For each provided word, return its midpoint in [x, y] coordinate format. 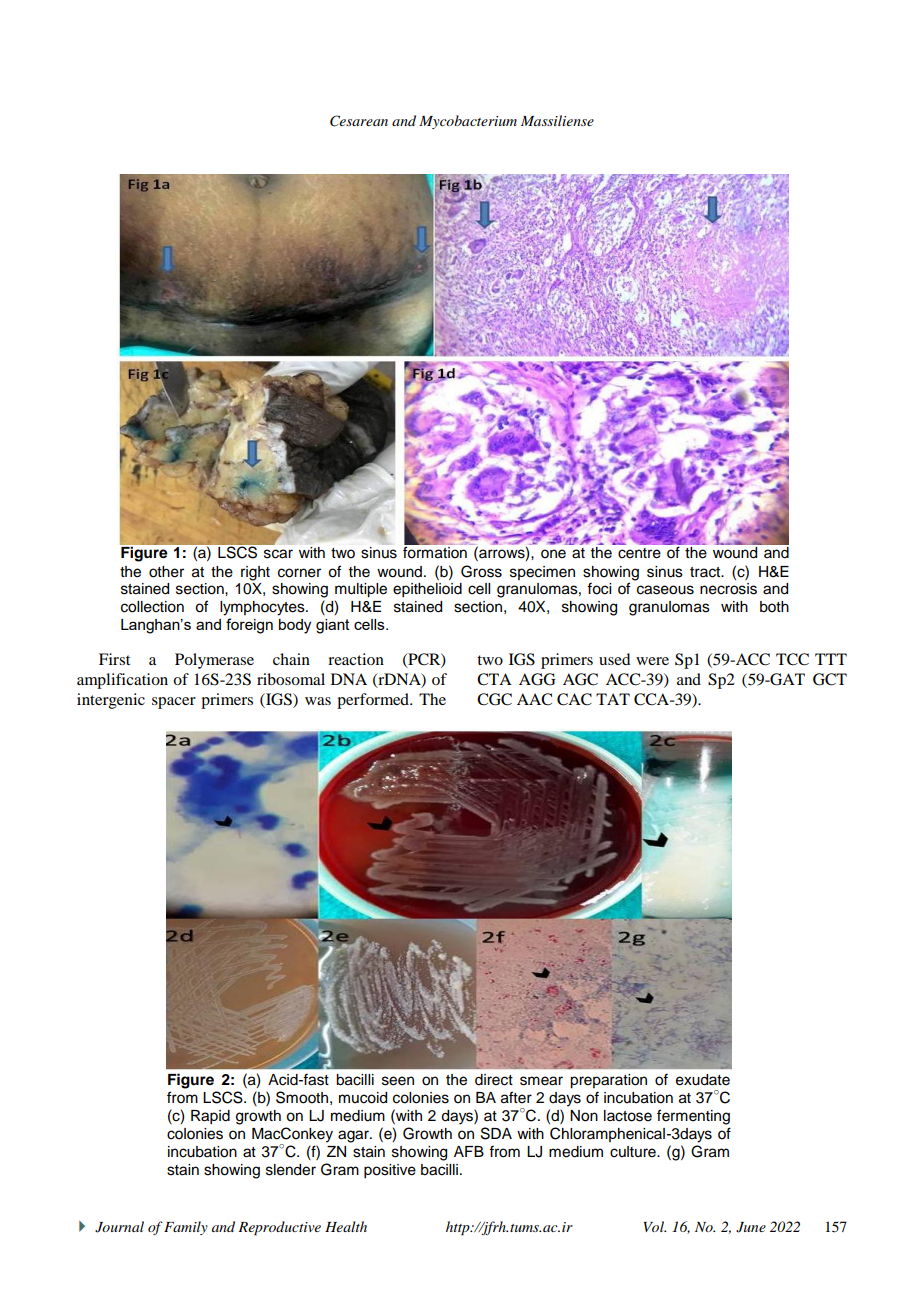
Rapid [210, 1117]
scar [278, 554]
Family [186, 1228]
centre [639, 553]
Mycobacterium [468, 122]
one [553, 554]
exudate [703, 1080]
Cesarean [359, 121]
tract [706, 572]
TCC [792, 659]
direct [494, 1080]
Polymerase [214, 661]
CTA [494, 679]
